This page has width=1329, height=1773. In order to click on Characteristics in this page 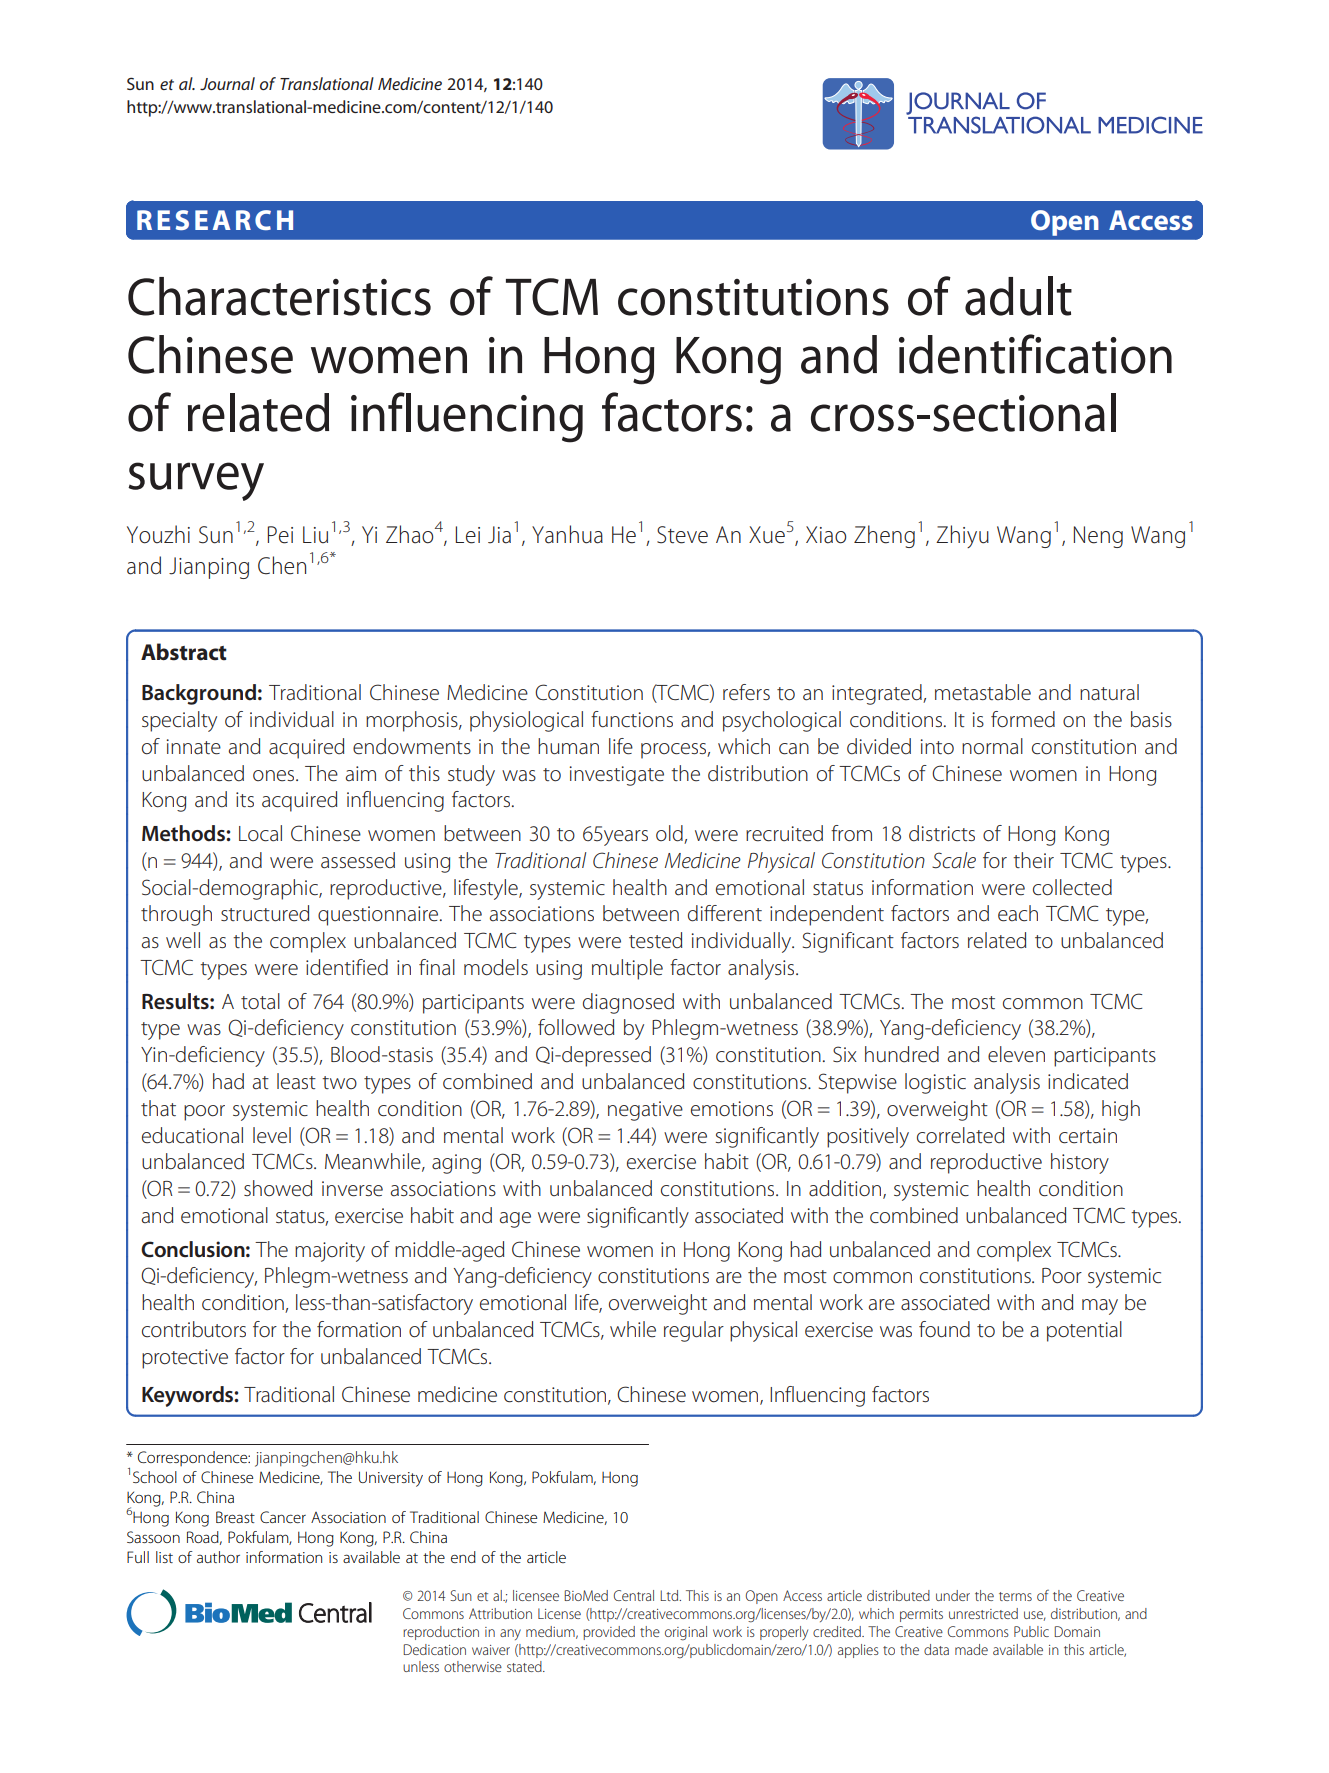, I will do `click(279, 296)`.
